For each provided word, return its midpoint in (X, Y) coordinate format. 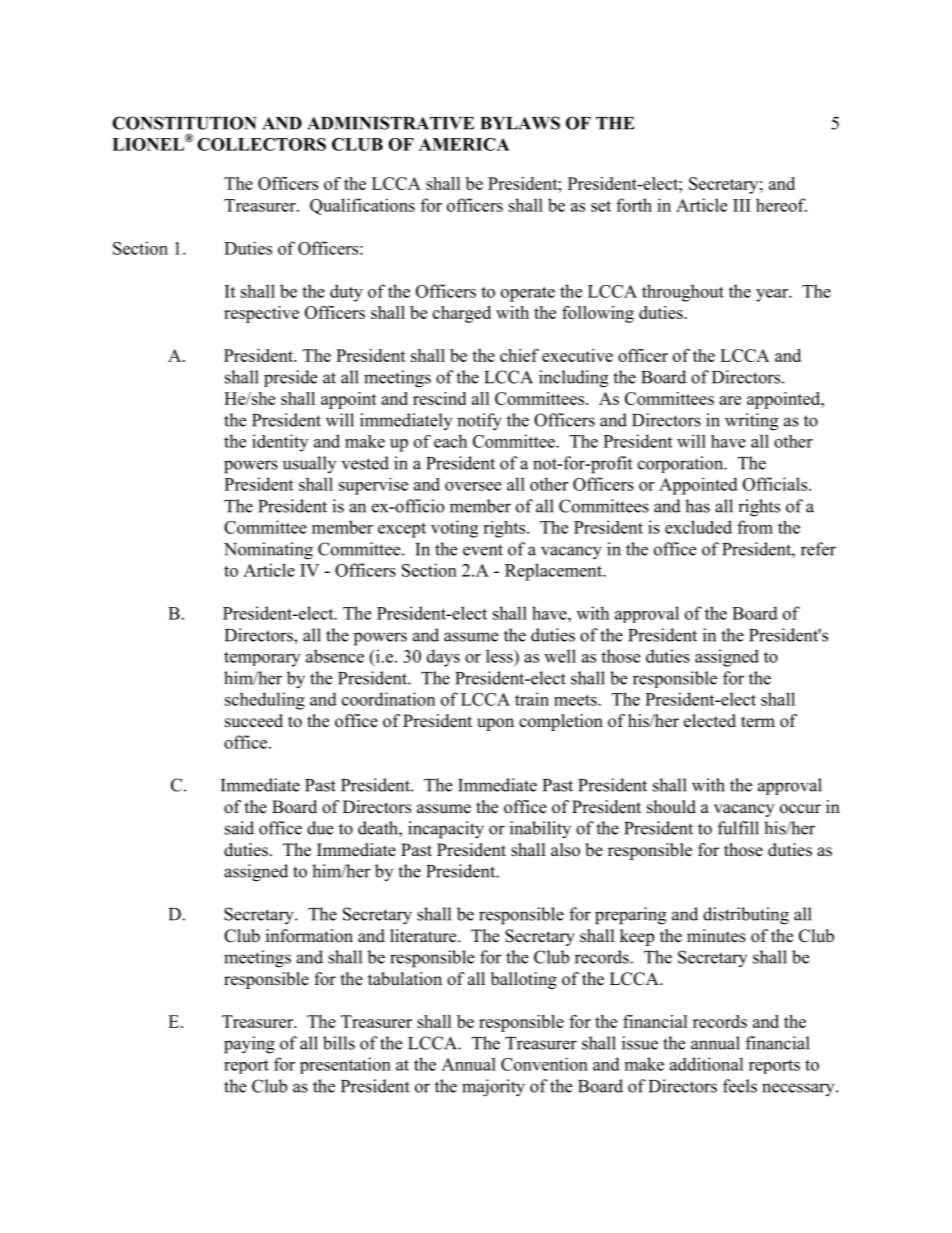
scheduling (265, 701)
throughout (683, 293)
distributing (746, 916)
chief (519, 355)
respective (261, 314)
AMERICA (464, 144)
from (755, 527)
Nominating (268, 551)
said (239, 828)
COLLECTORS (261, 144)
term (758, 722)
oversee (473, 486)
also (565, 850)
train (532, 699)
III (742, 205)
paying (249, 1045)
